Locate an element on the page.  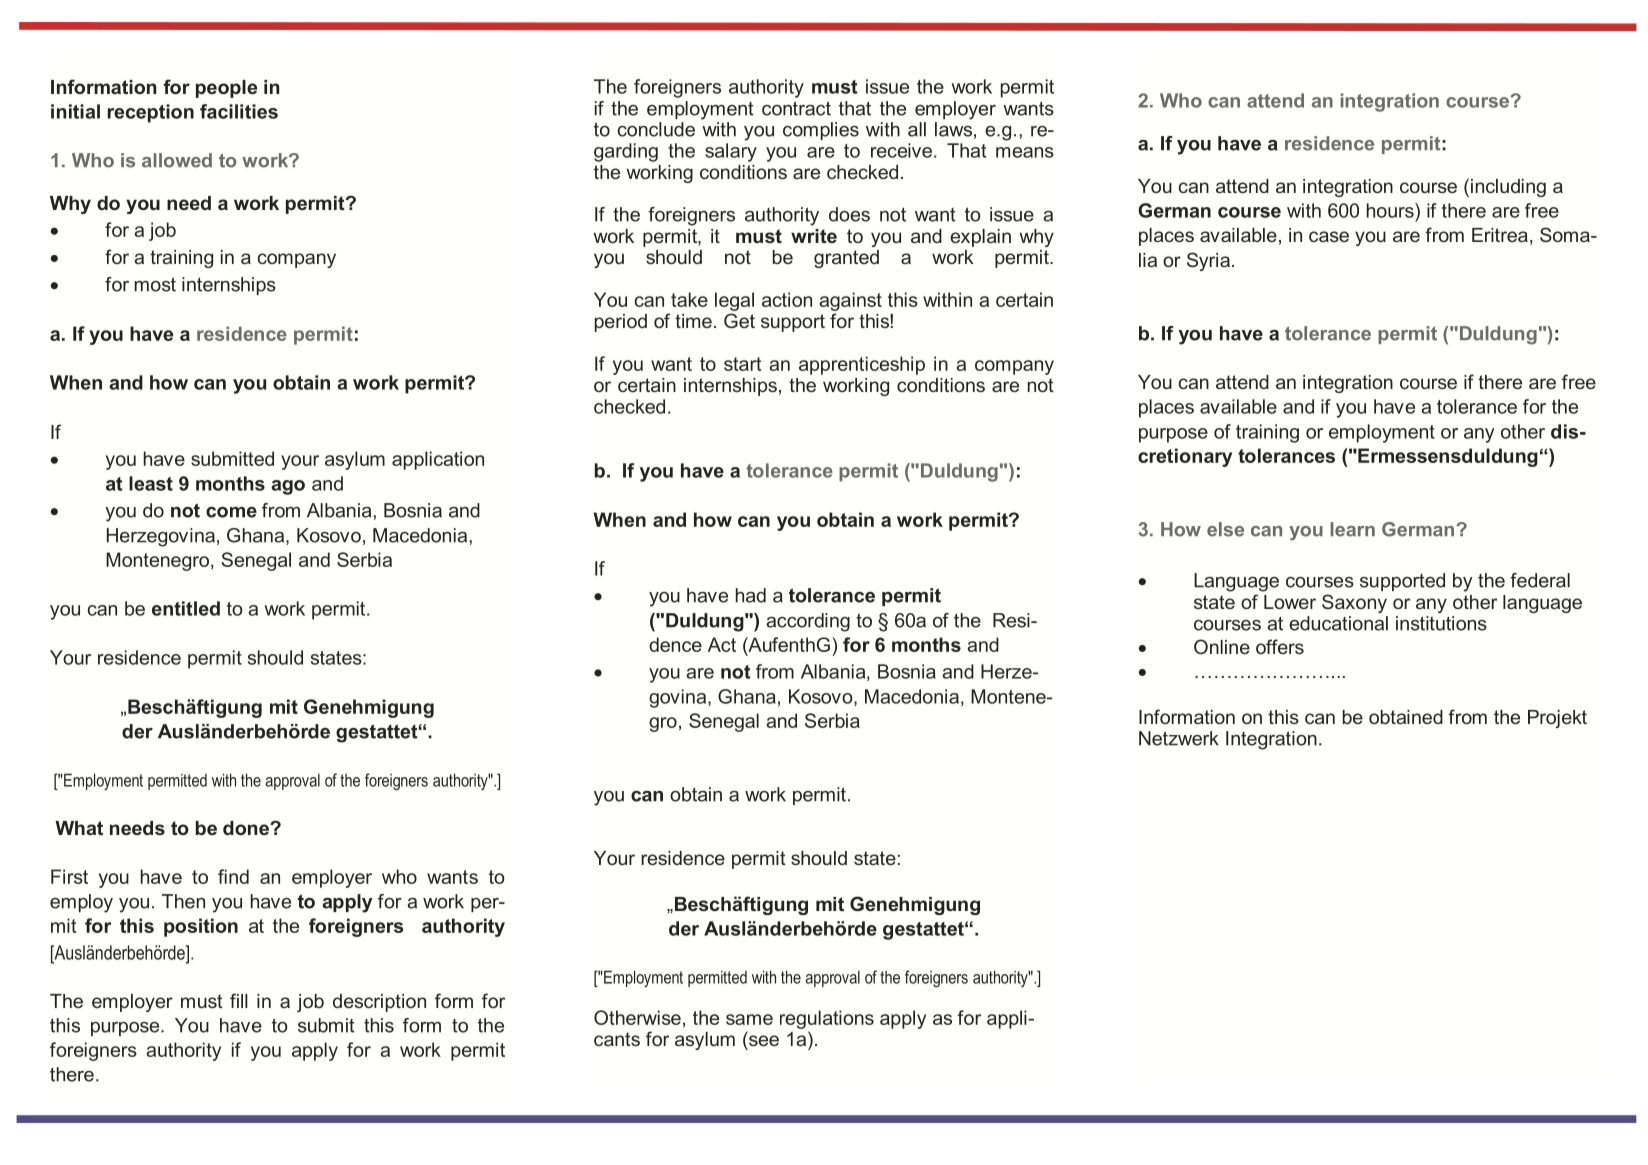
facilities is located at coordinates (239, 111).
